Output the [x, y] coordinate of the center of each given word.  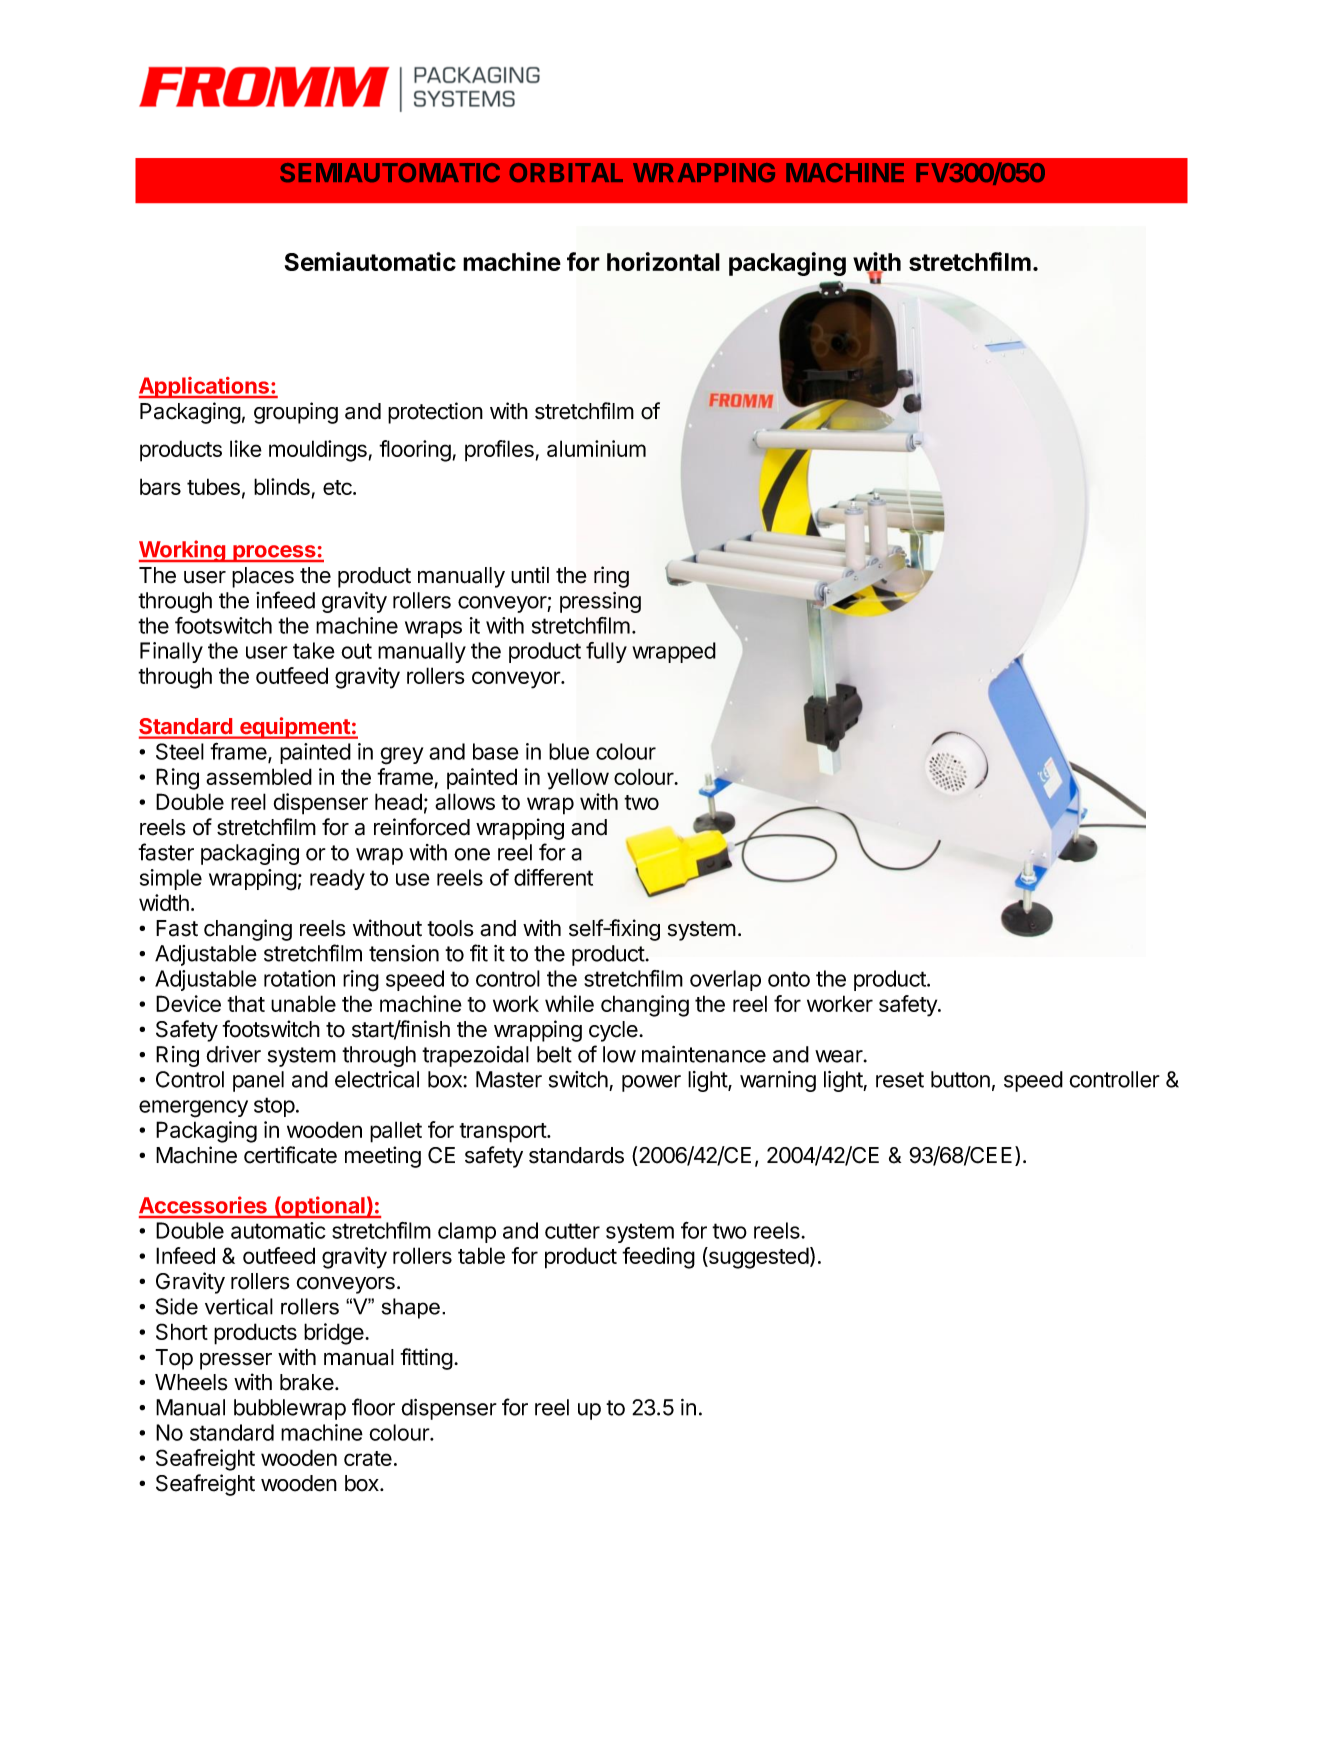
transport [503, 1133]
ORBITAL [566, 172]
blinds [283, 488]
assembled [259, 776]
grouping [296, 413]
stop [274, 1107]
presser [236, 1361]
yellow [578, 779]
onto [789, 979]
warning [778, 1081]
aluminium [596, 448]
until [530, 575]
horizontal [663, 261]
